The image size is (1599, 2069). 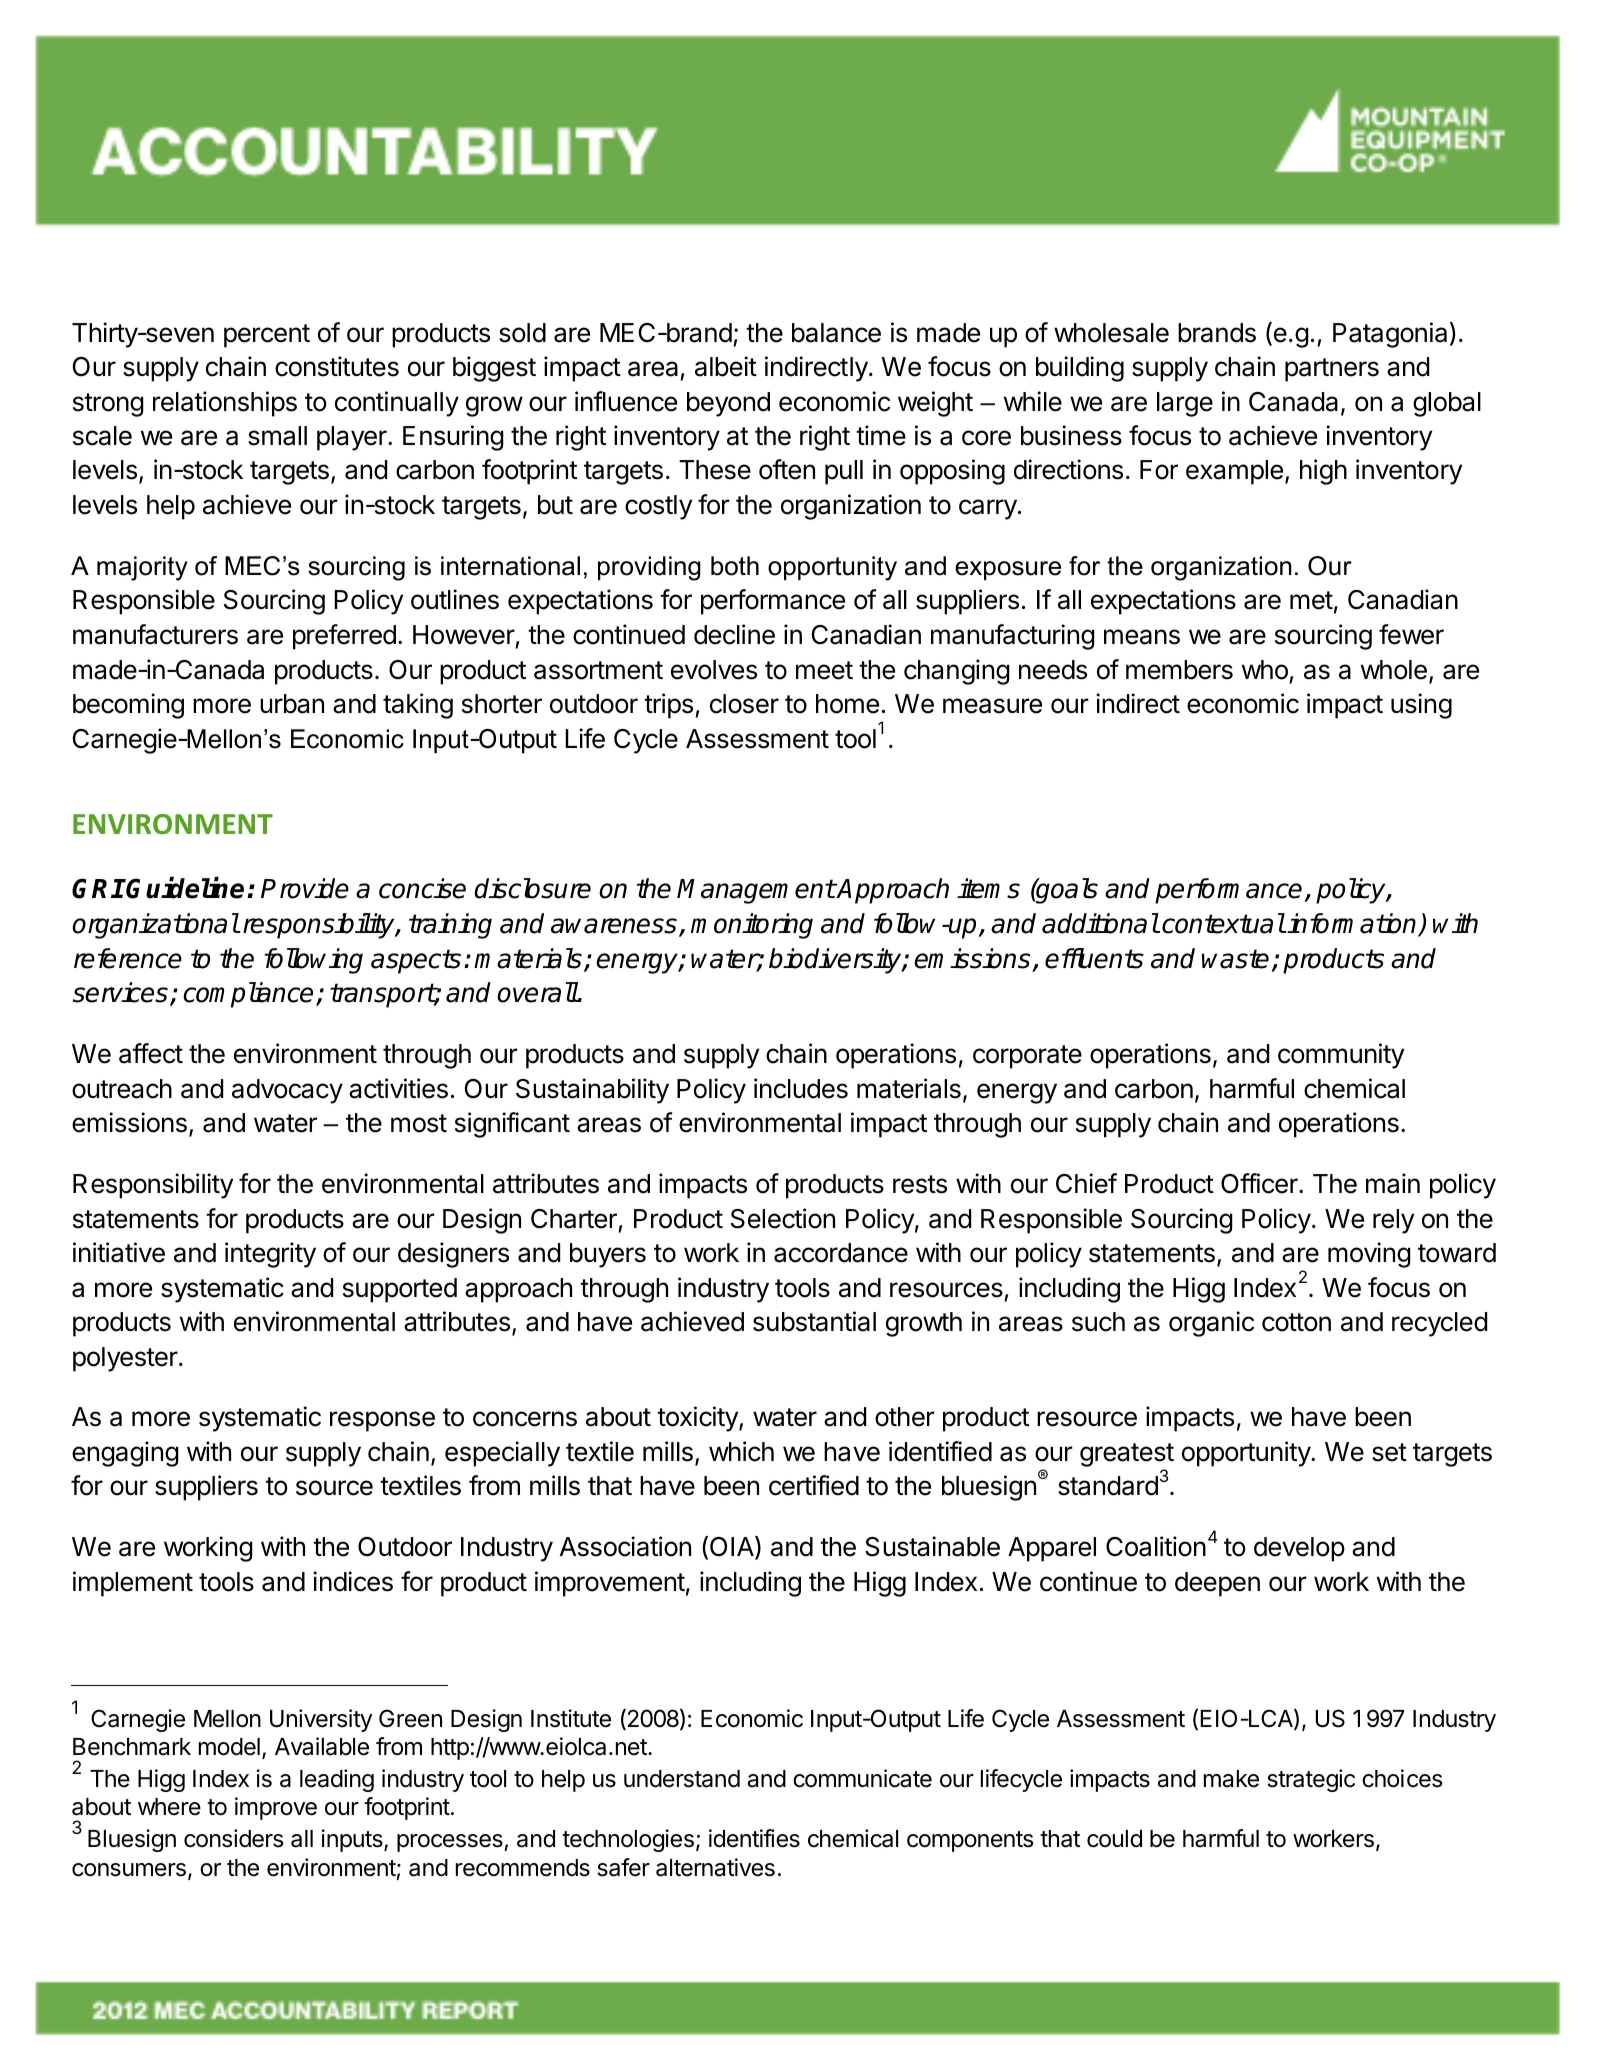 I want to click on advocacy, so click(x=287, y=1091).
